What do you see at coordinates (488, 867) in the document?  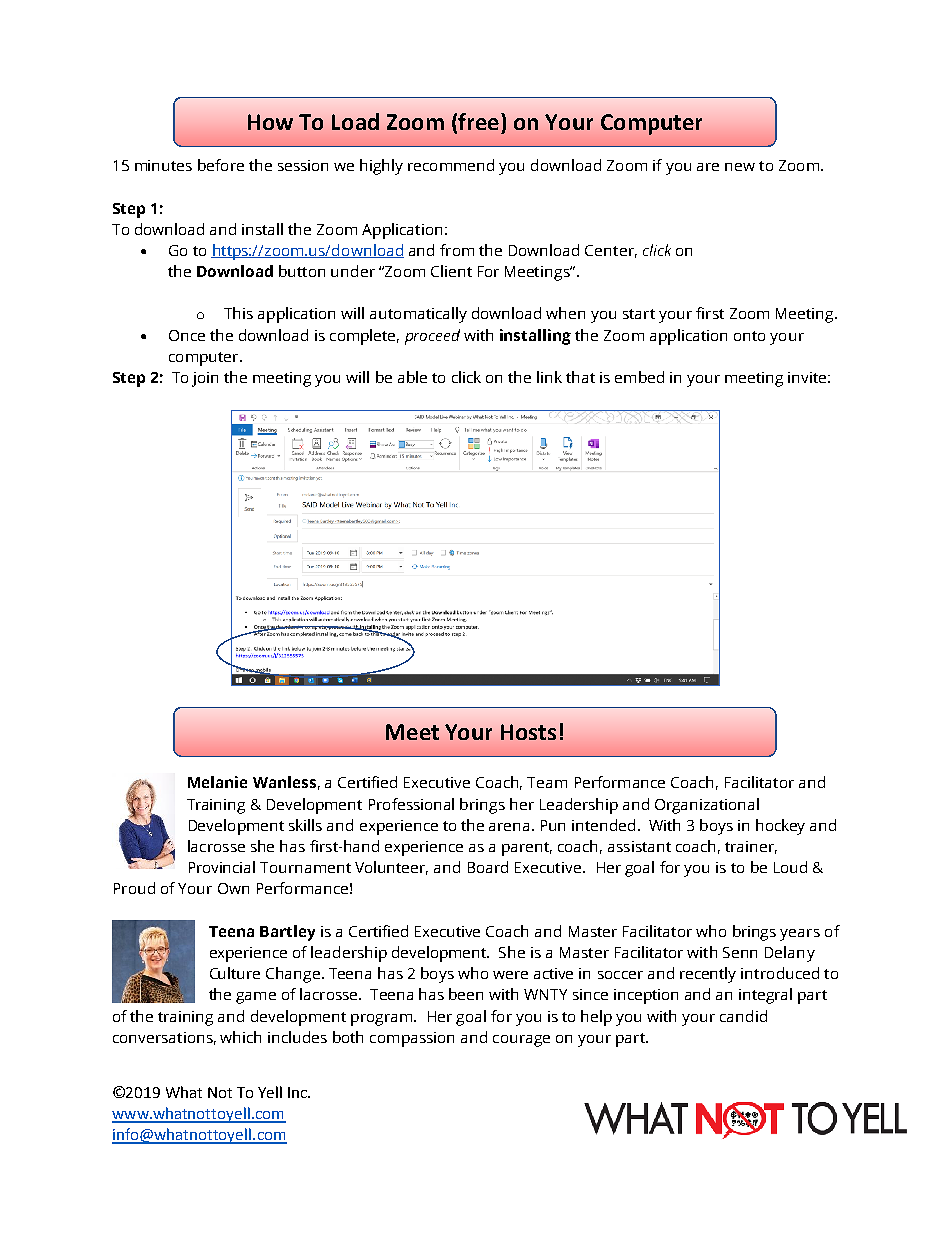 I see `Board` at bounding box center [488, 867].
